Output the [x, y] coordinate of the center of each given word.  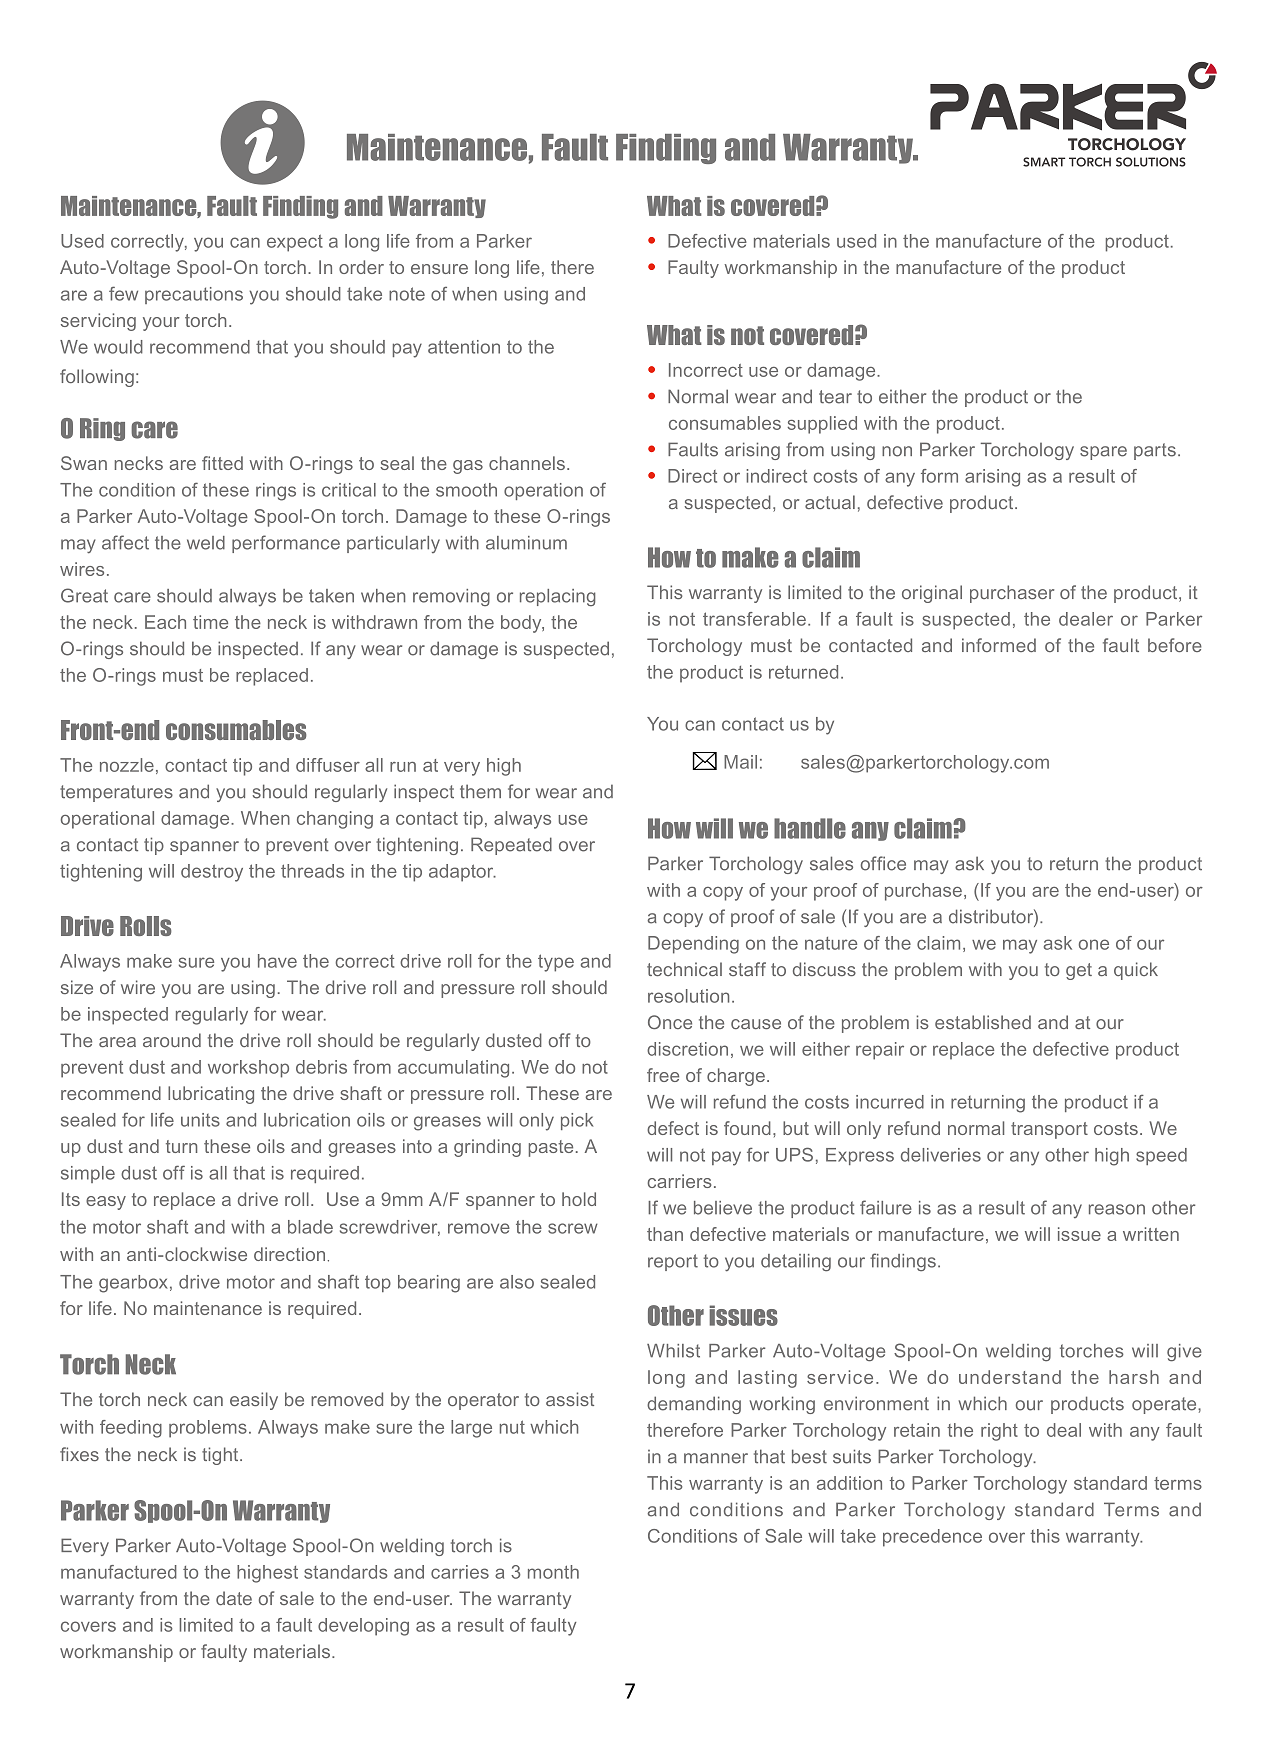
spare [1103, 453]
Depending [693, 945]
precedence [932, 1538]
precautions [194, 295]
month [553, 1572]
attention [464, 347]
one [1094, 944]
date [234, 1598]
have [277, 961]
